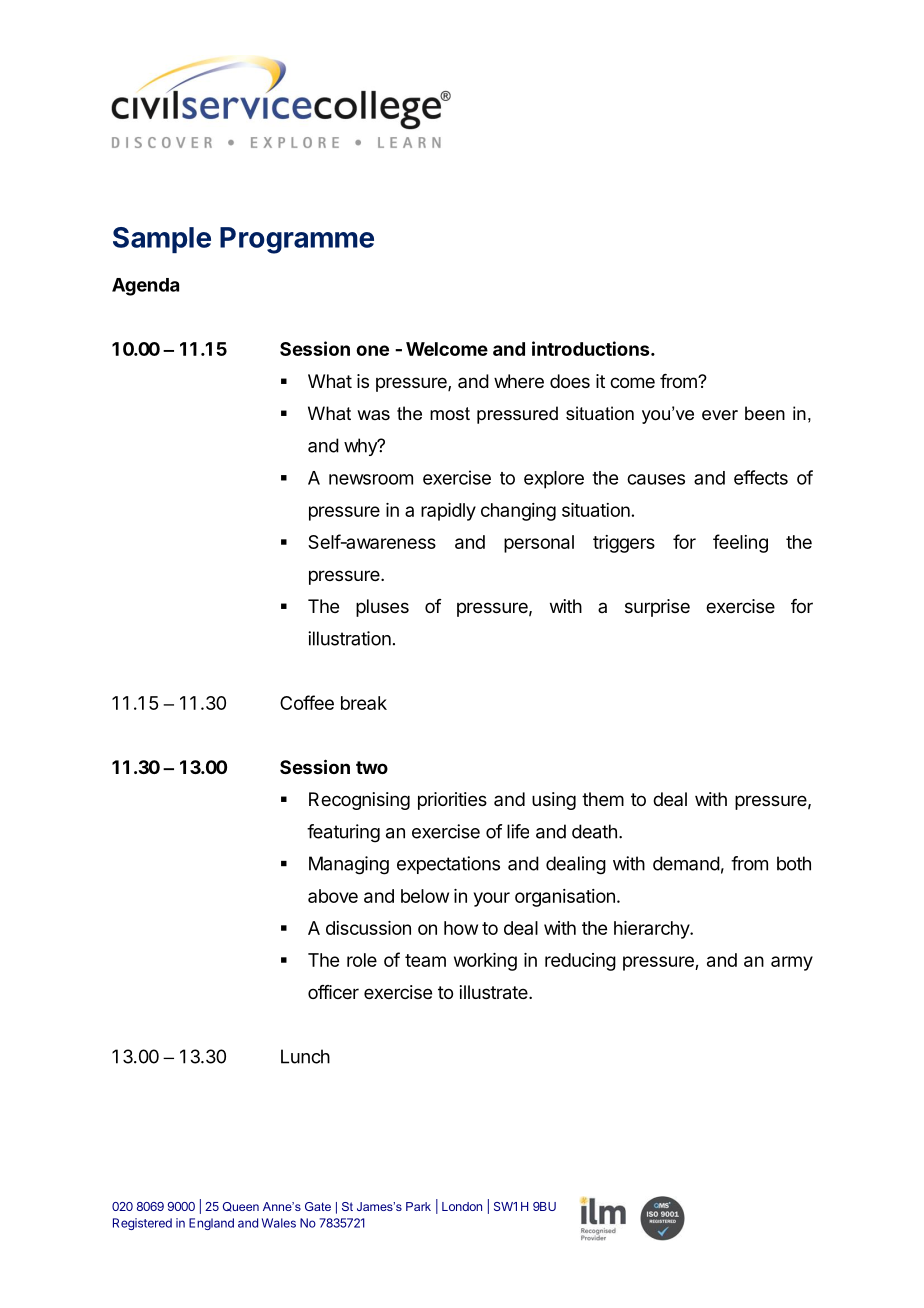  What do you see at coordinates (539, 544) in the document?
I see `personal` at bounding box center [539, 544].
